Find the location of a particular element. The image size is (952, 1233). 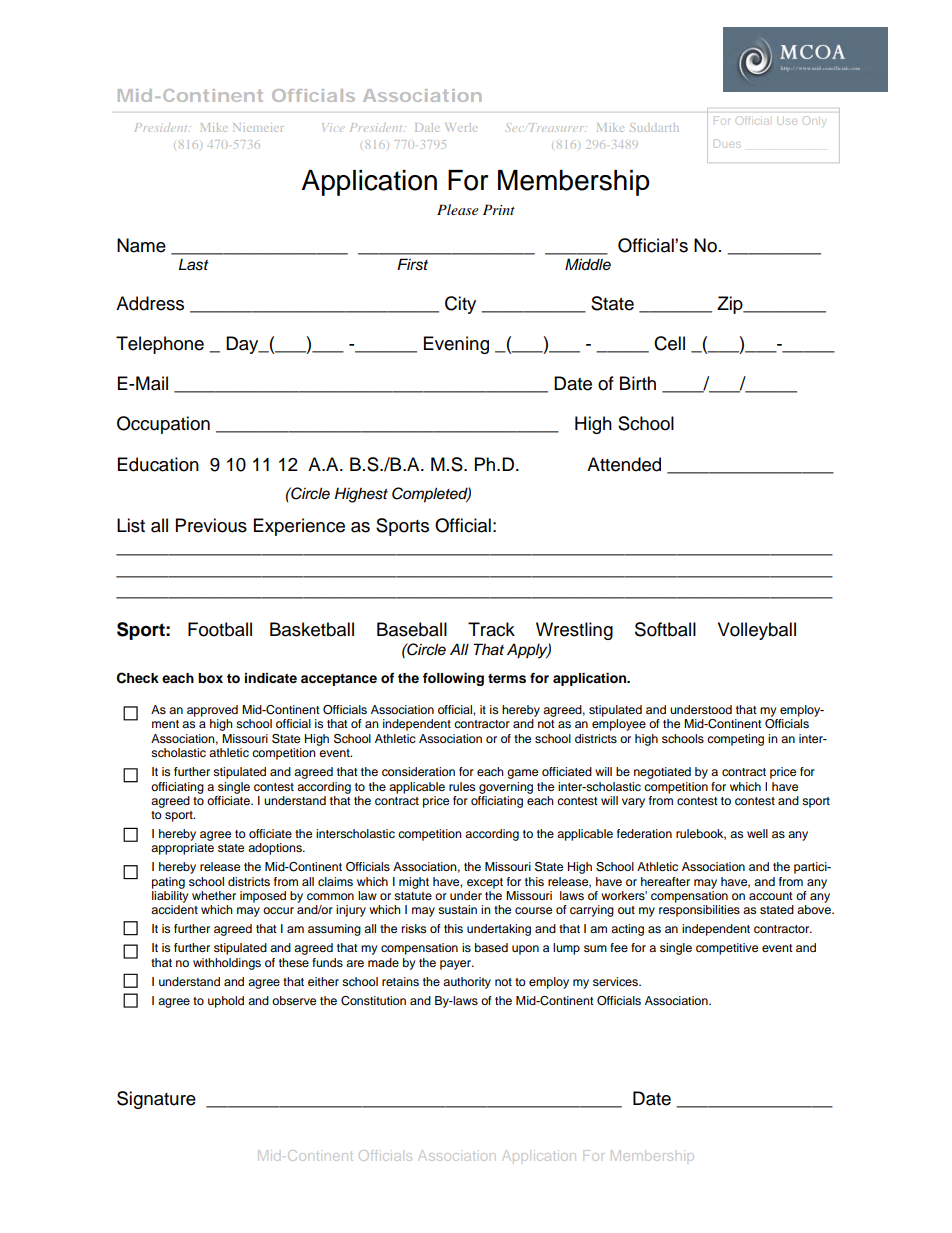

Signature is located at coordinates (156, 1100).
